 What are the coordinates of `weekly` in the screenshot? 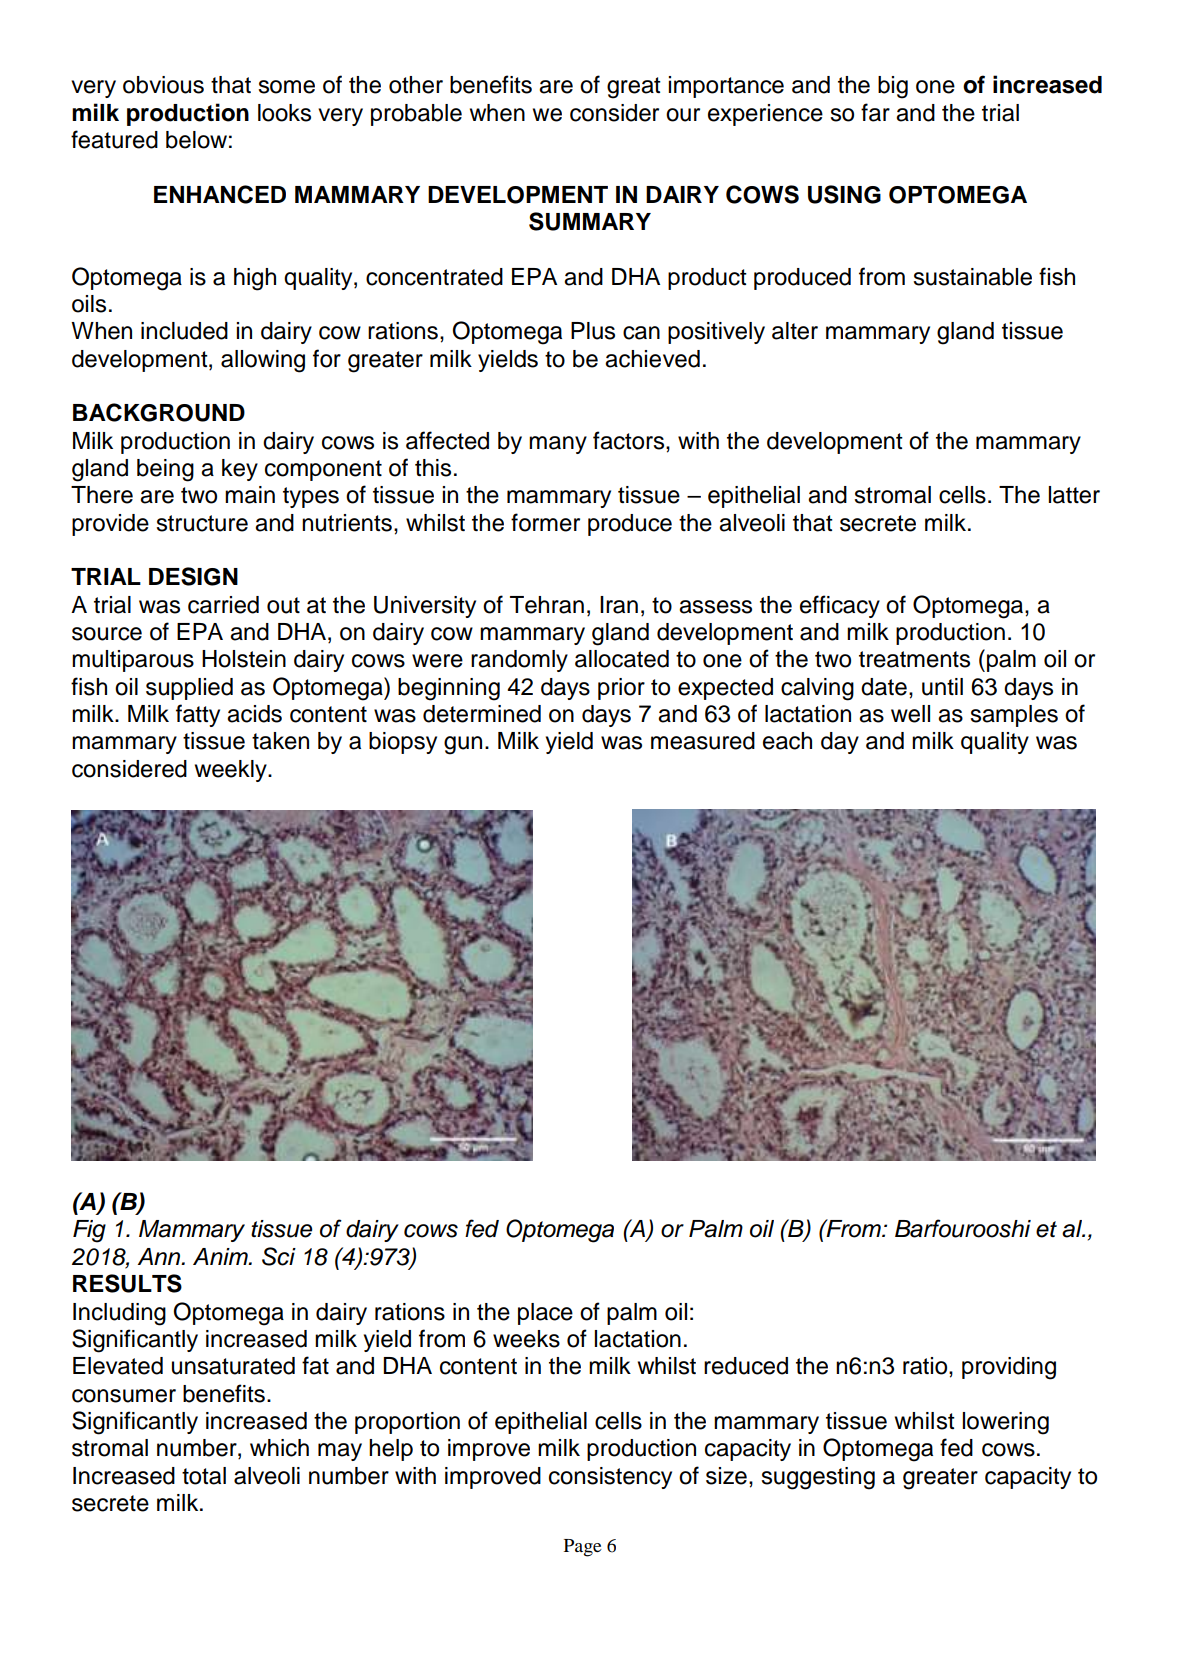 It's located at (232, 771).
